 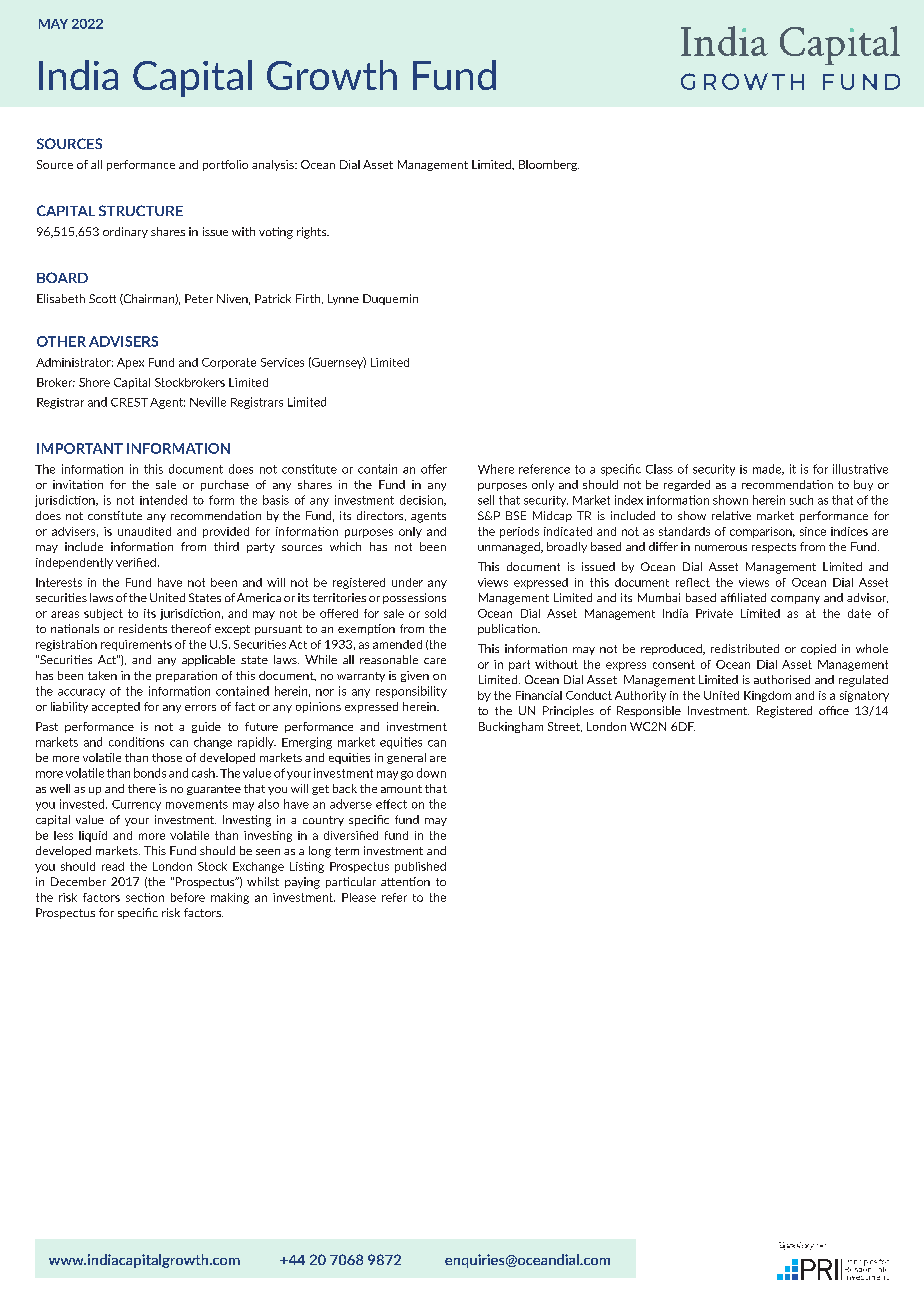 What do you see at coordinates (435, 661) in the screenshot?
I see `care` at bounding box center [435, 661].
